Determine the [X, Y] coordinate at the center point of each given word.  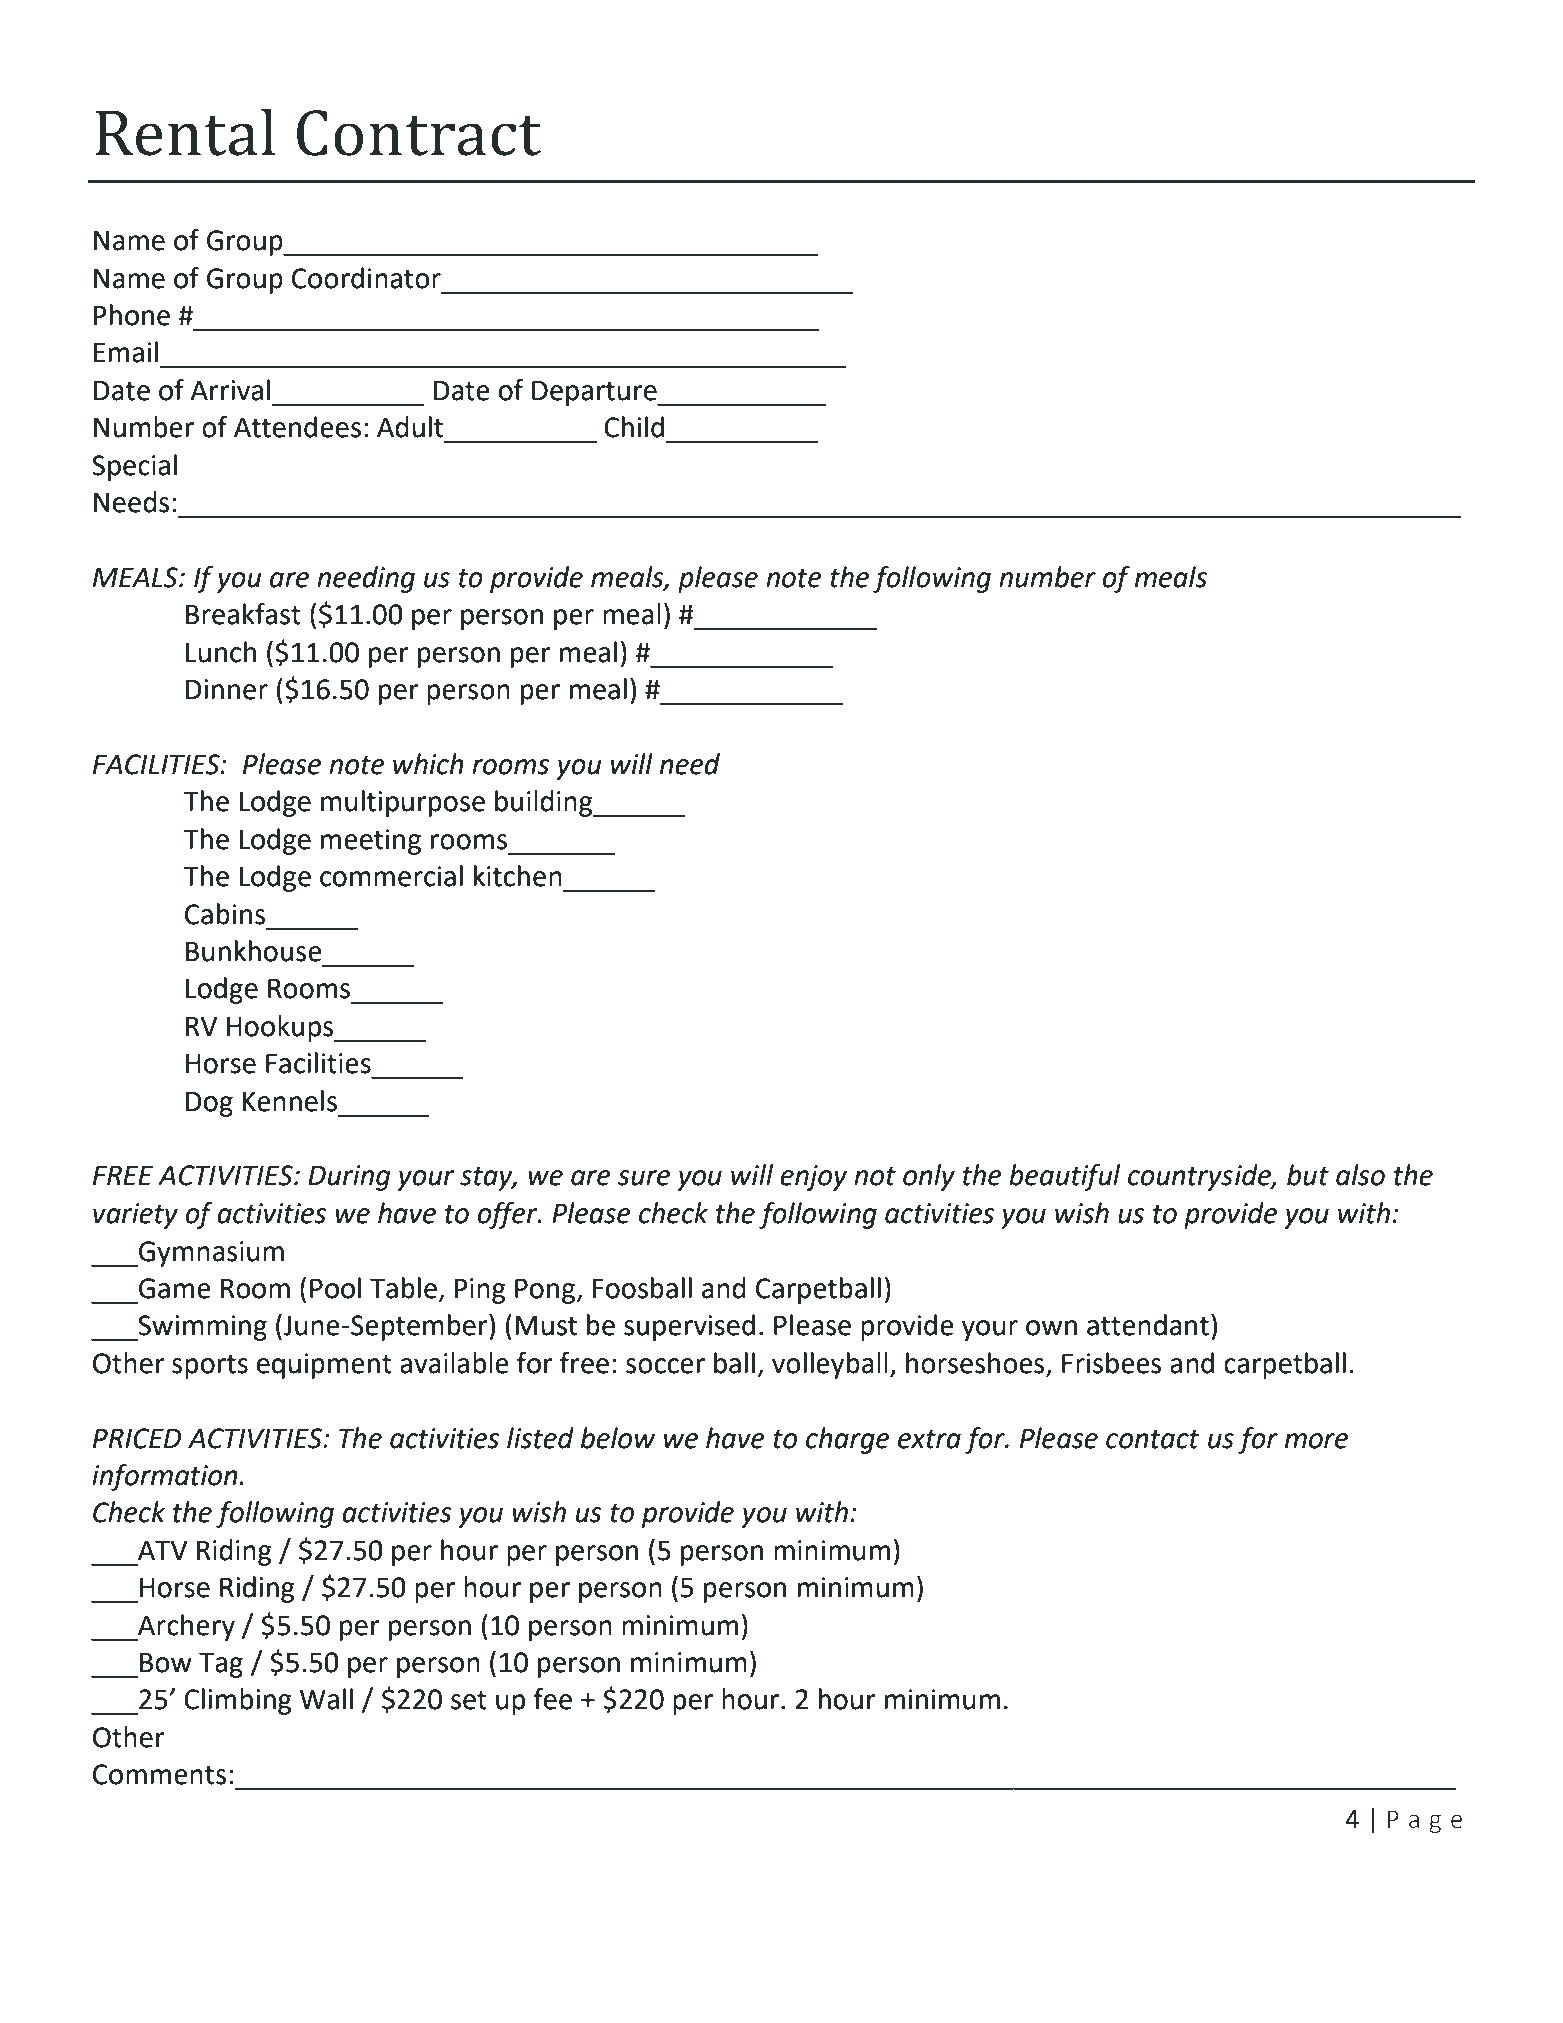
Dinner [227, 689]
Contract [419, 133]
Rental [185, 132]
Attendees [297, 427]
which [428, 764]
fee [552, 1699]
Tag [221, 1665]
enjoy [813, 1178]
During [349, 1178]
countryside [1200, 1177]
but [1308, 1175]
